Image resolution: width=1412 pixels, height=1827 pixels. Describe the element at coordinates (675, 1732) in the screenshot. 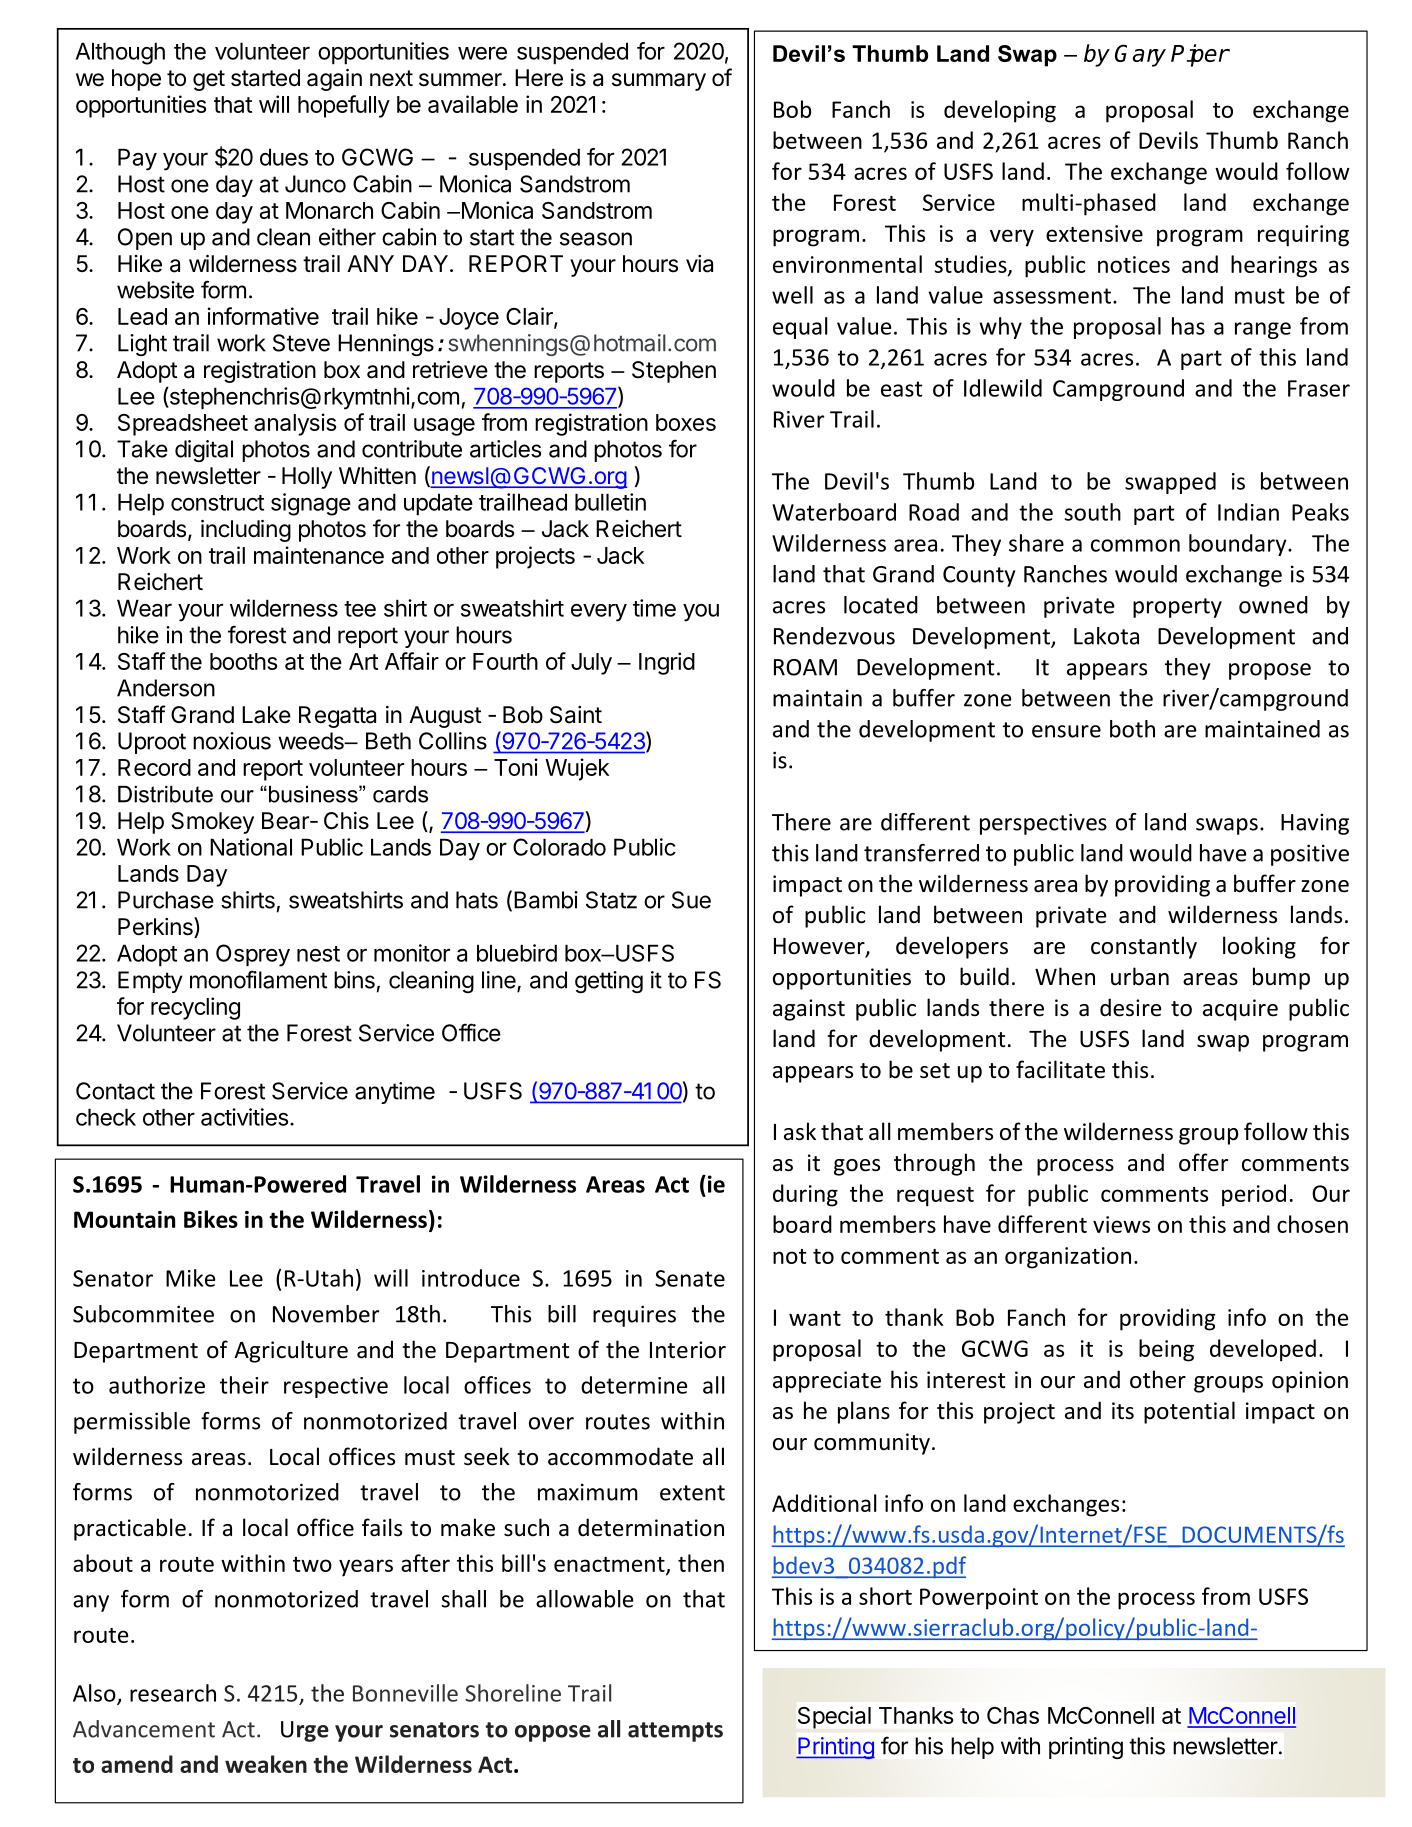

I see `attempts` at that location.
